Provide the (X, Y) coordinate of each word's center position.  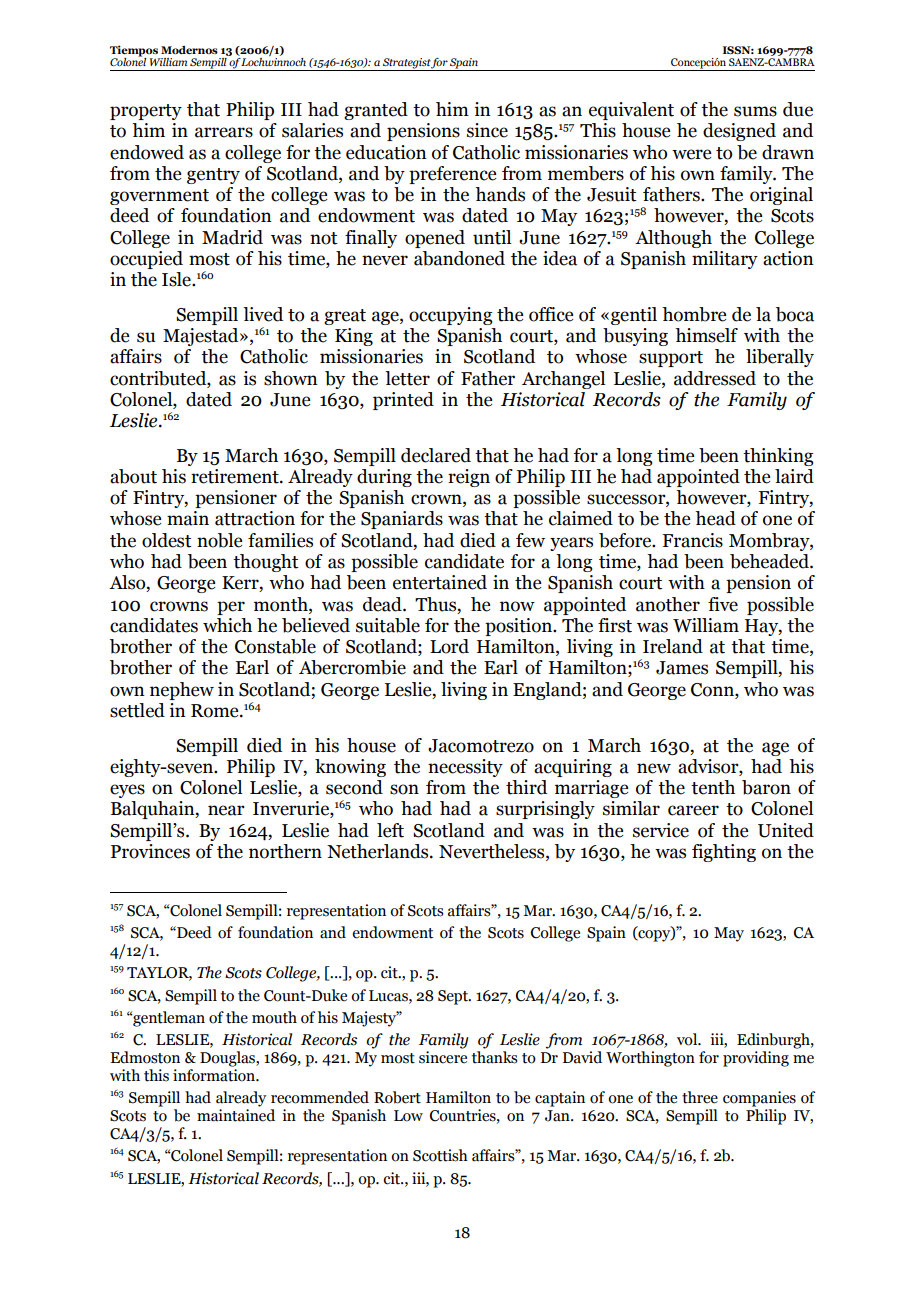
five (723, 604)
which (227, 625)
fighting (724, 853)
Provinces (150, 851)
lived (263, 314)
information (215, 1075)
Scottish (440, 1155)
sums (755, 111)
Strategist (406, 64)
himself (706, 335)
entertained (440, 582)
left (390, 830)
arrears (224, 132)
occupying (450, 316)
